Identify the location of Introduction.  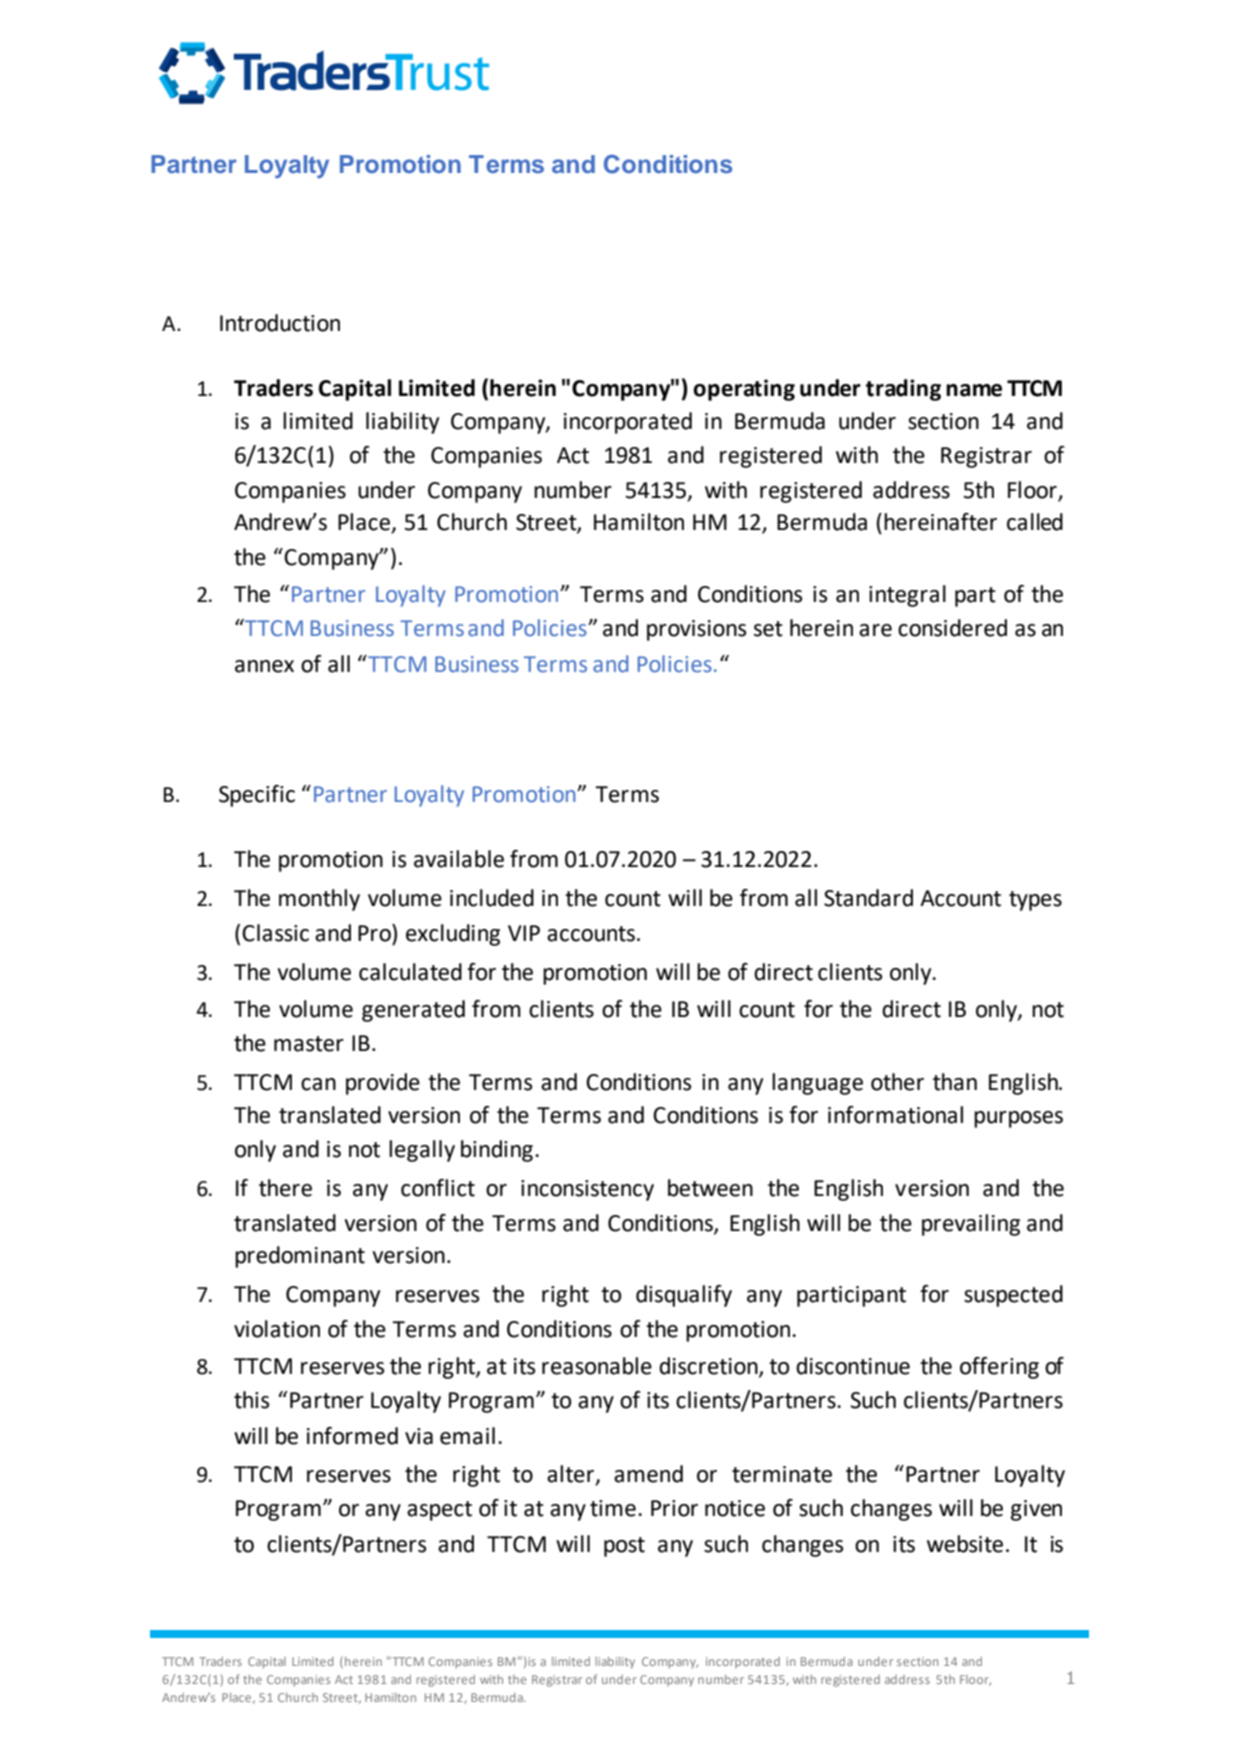
(280, 323).
